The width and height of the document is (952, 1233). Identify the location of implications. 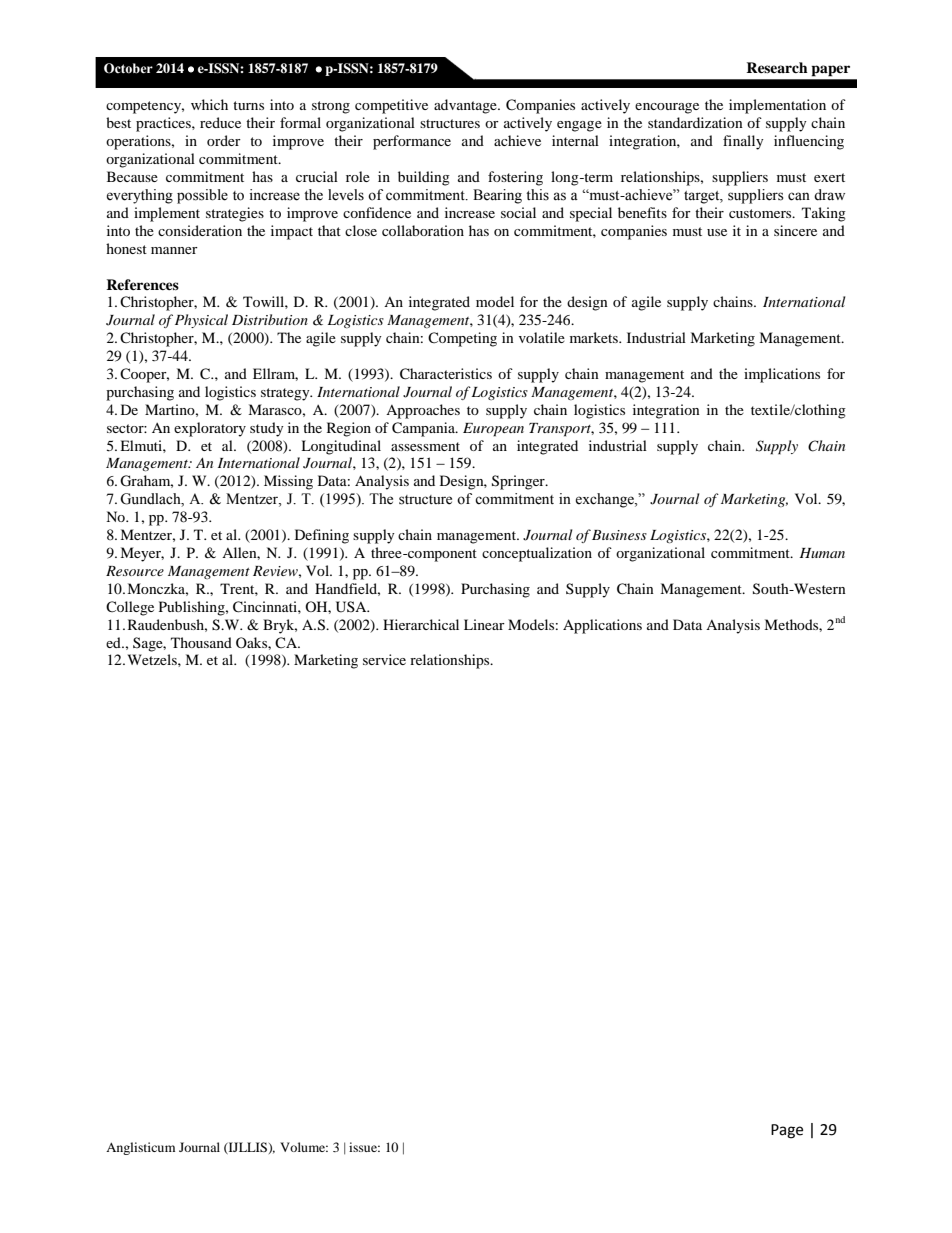
(782, 375).
